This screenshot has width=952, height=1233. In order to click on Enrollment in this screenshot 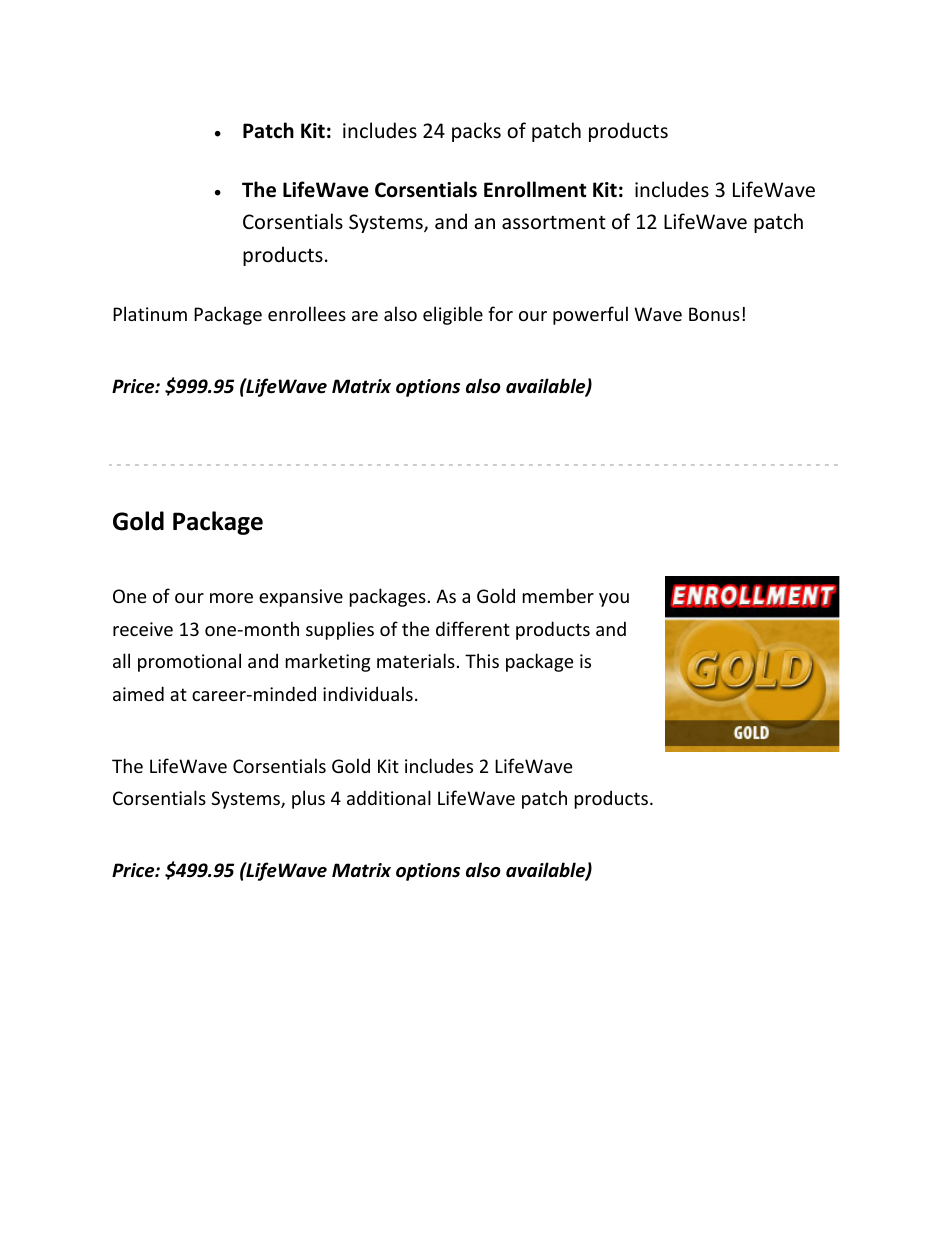, I will do `click(535, 189)`.
